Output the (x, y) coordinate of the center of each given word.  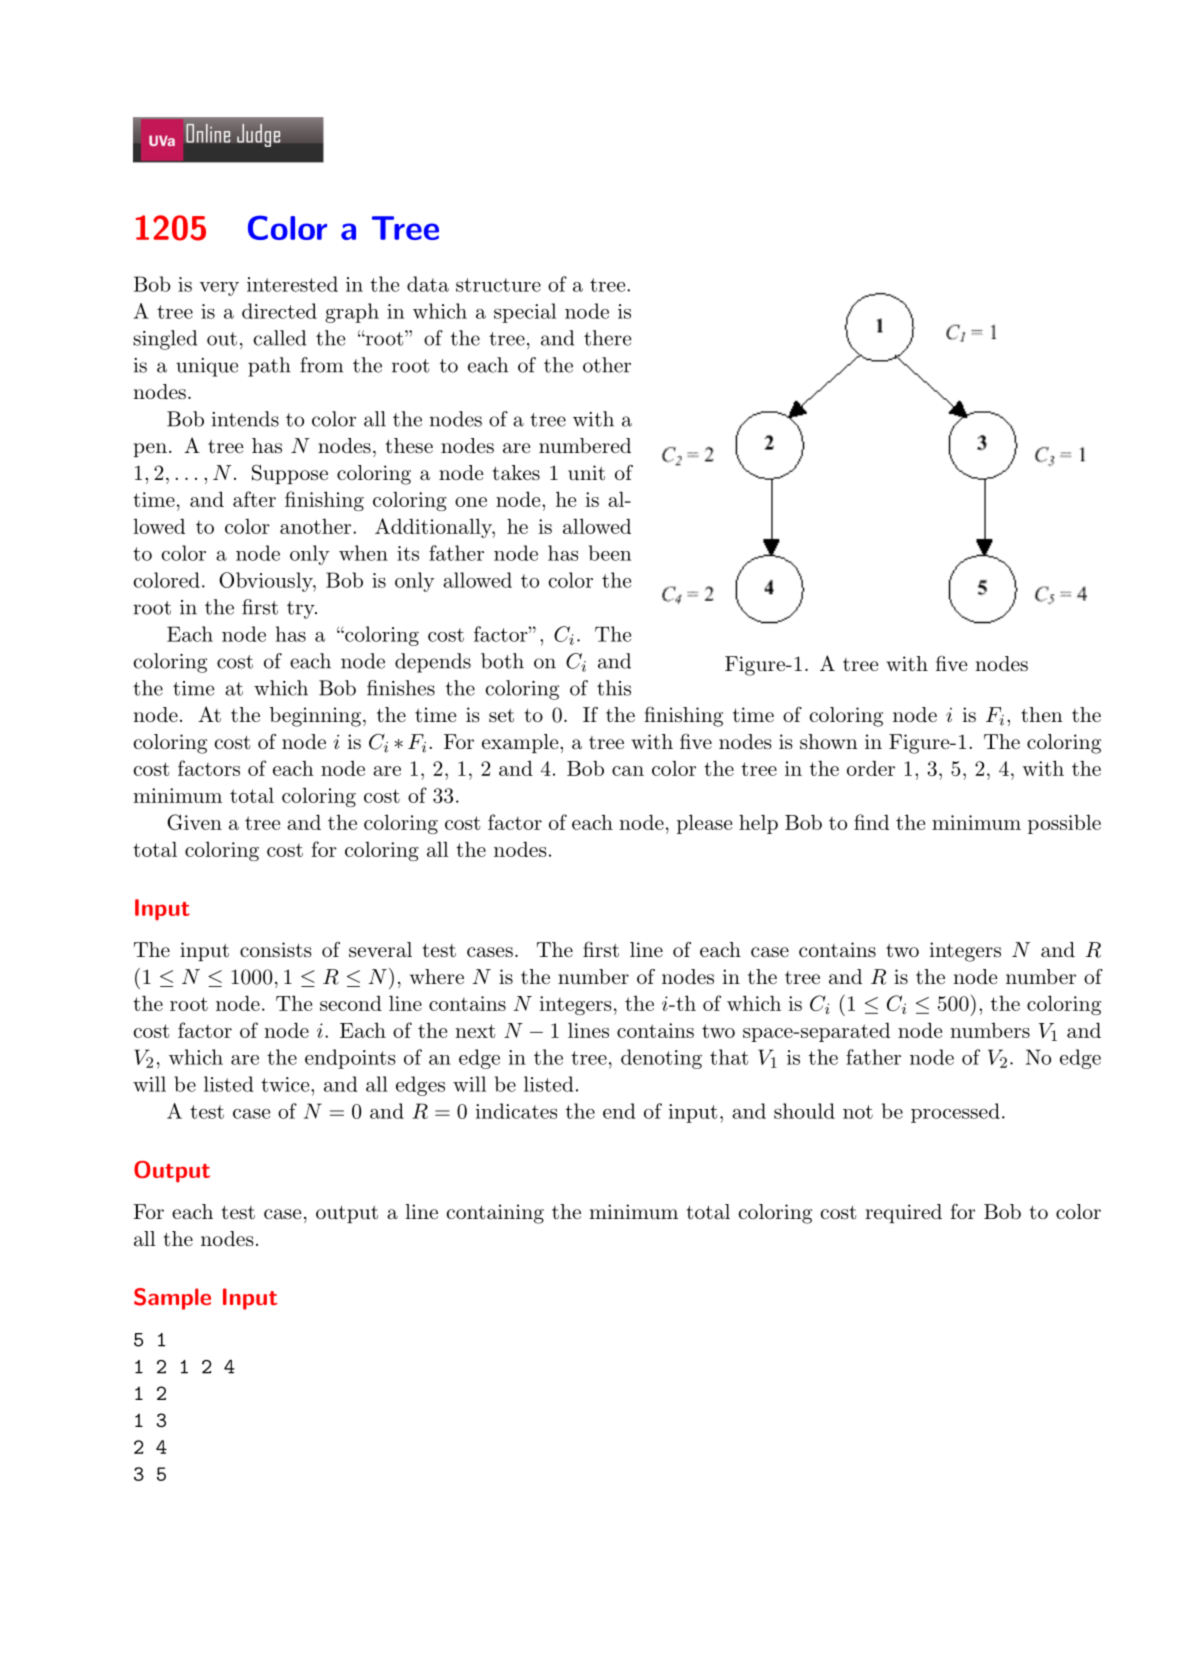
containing (495, 1214)
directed (279, 311)
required (903, 1213)
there (607, 338)
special (525, 313)
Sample (172, 1299)
